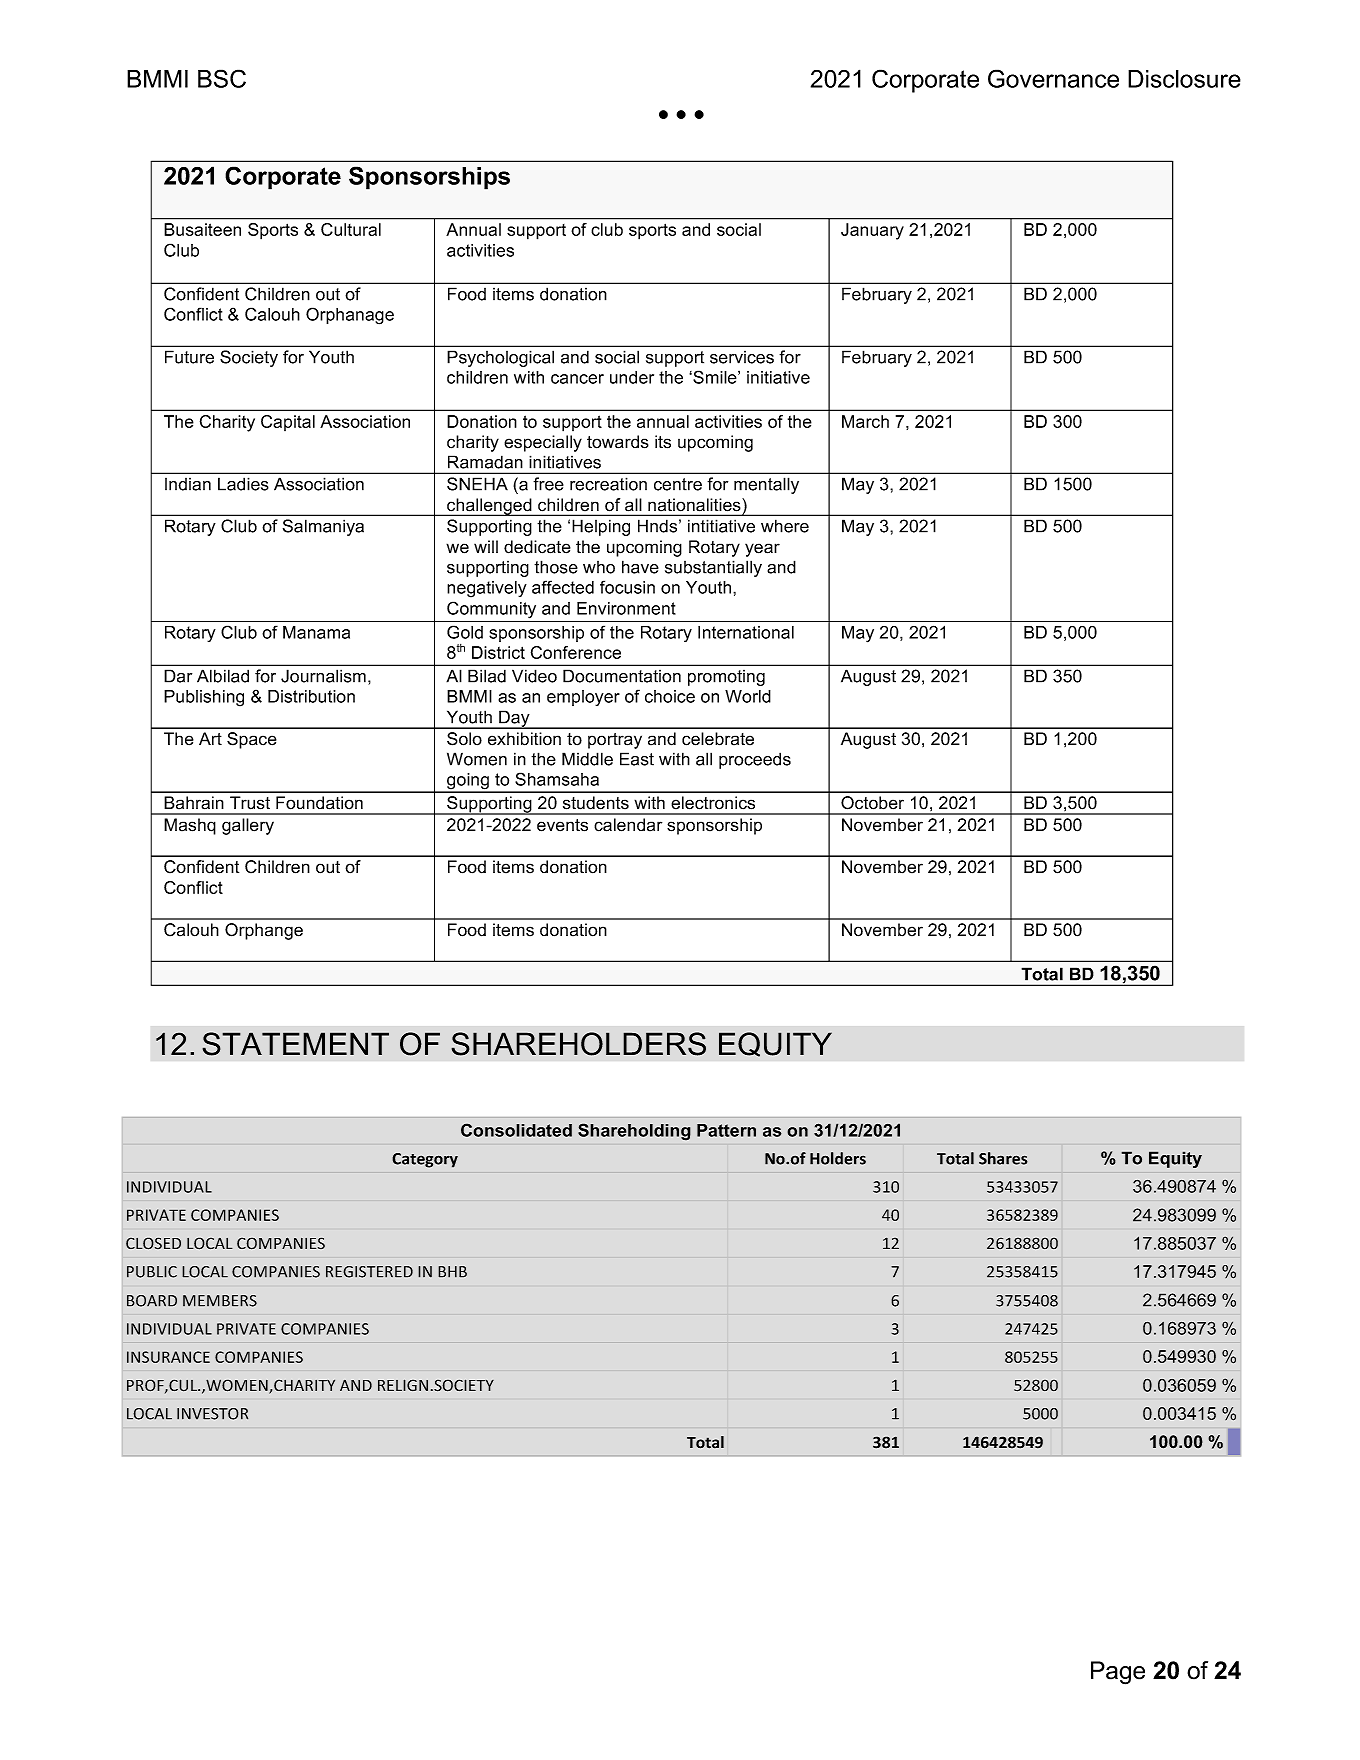  Describe the element at coordinates (220, 1301) in the screenshot. I see `MEMBERS` at that location.
